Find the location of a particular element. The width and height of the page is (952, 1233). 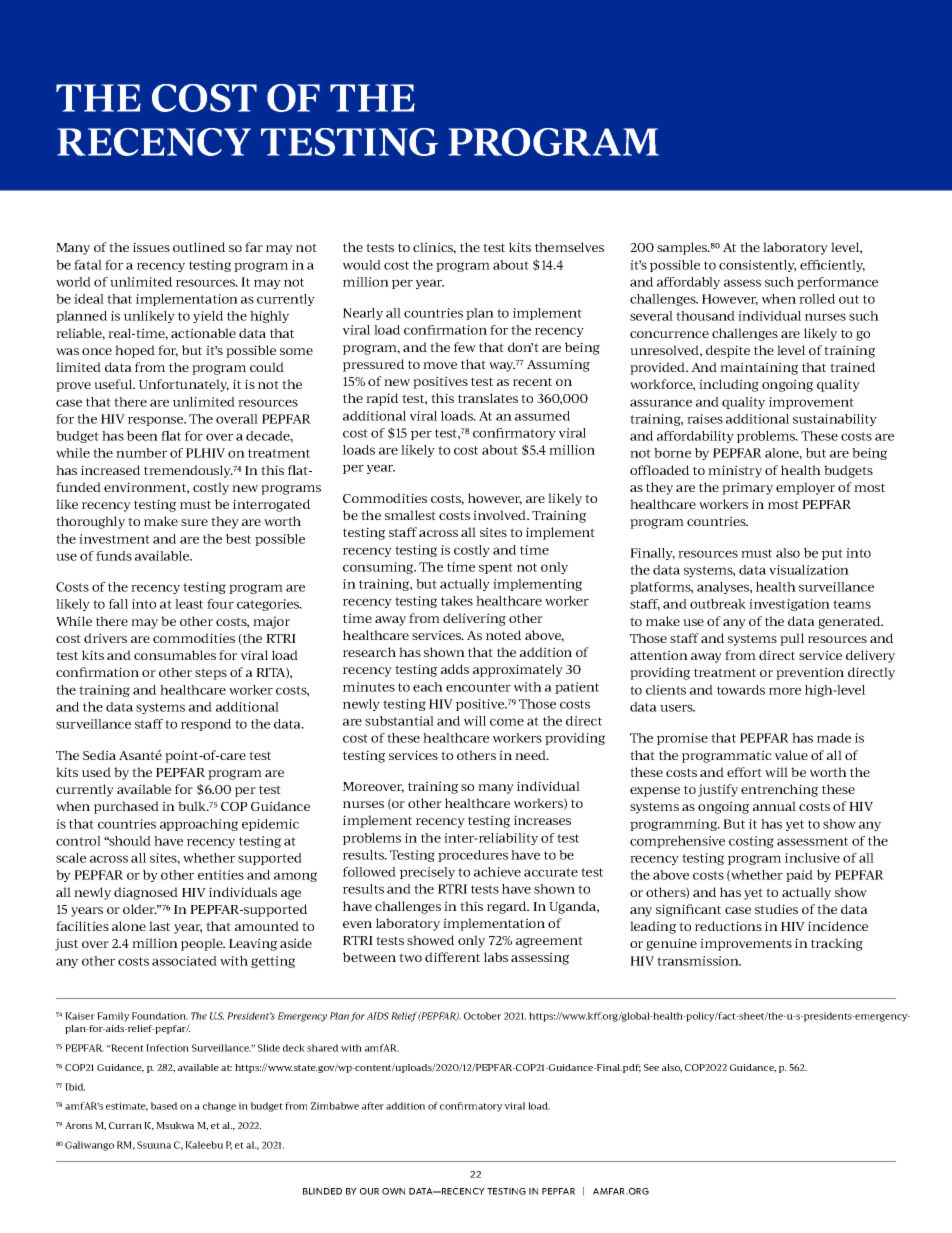

reductions is located at coordinates (728, 926).
